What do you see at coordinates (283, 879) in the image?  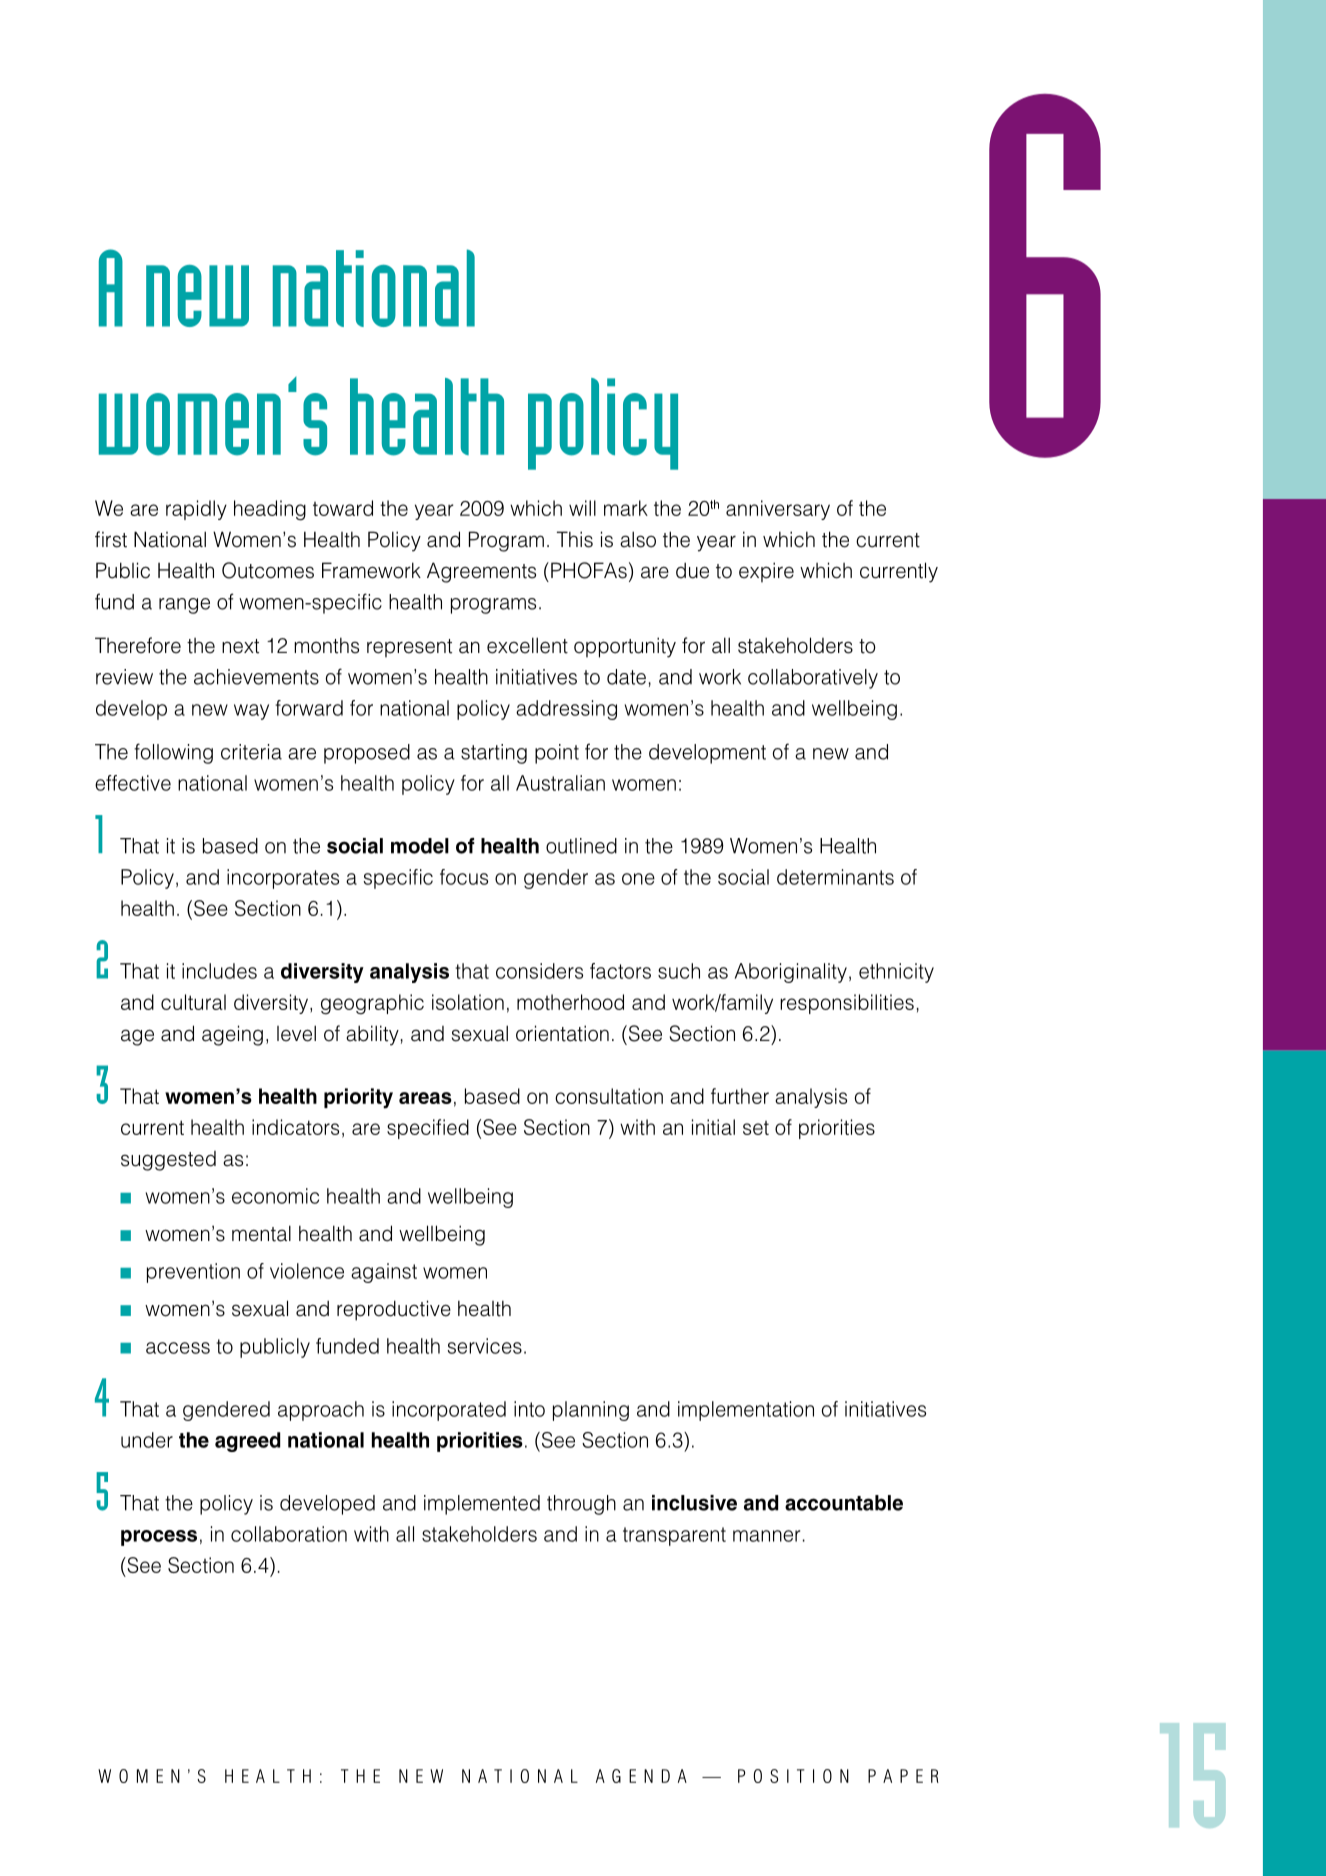 I see `incorporates` at bounding box center [283, 879].
